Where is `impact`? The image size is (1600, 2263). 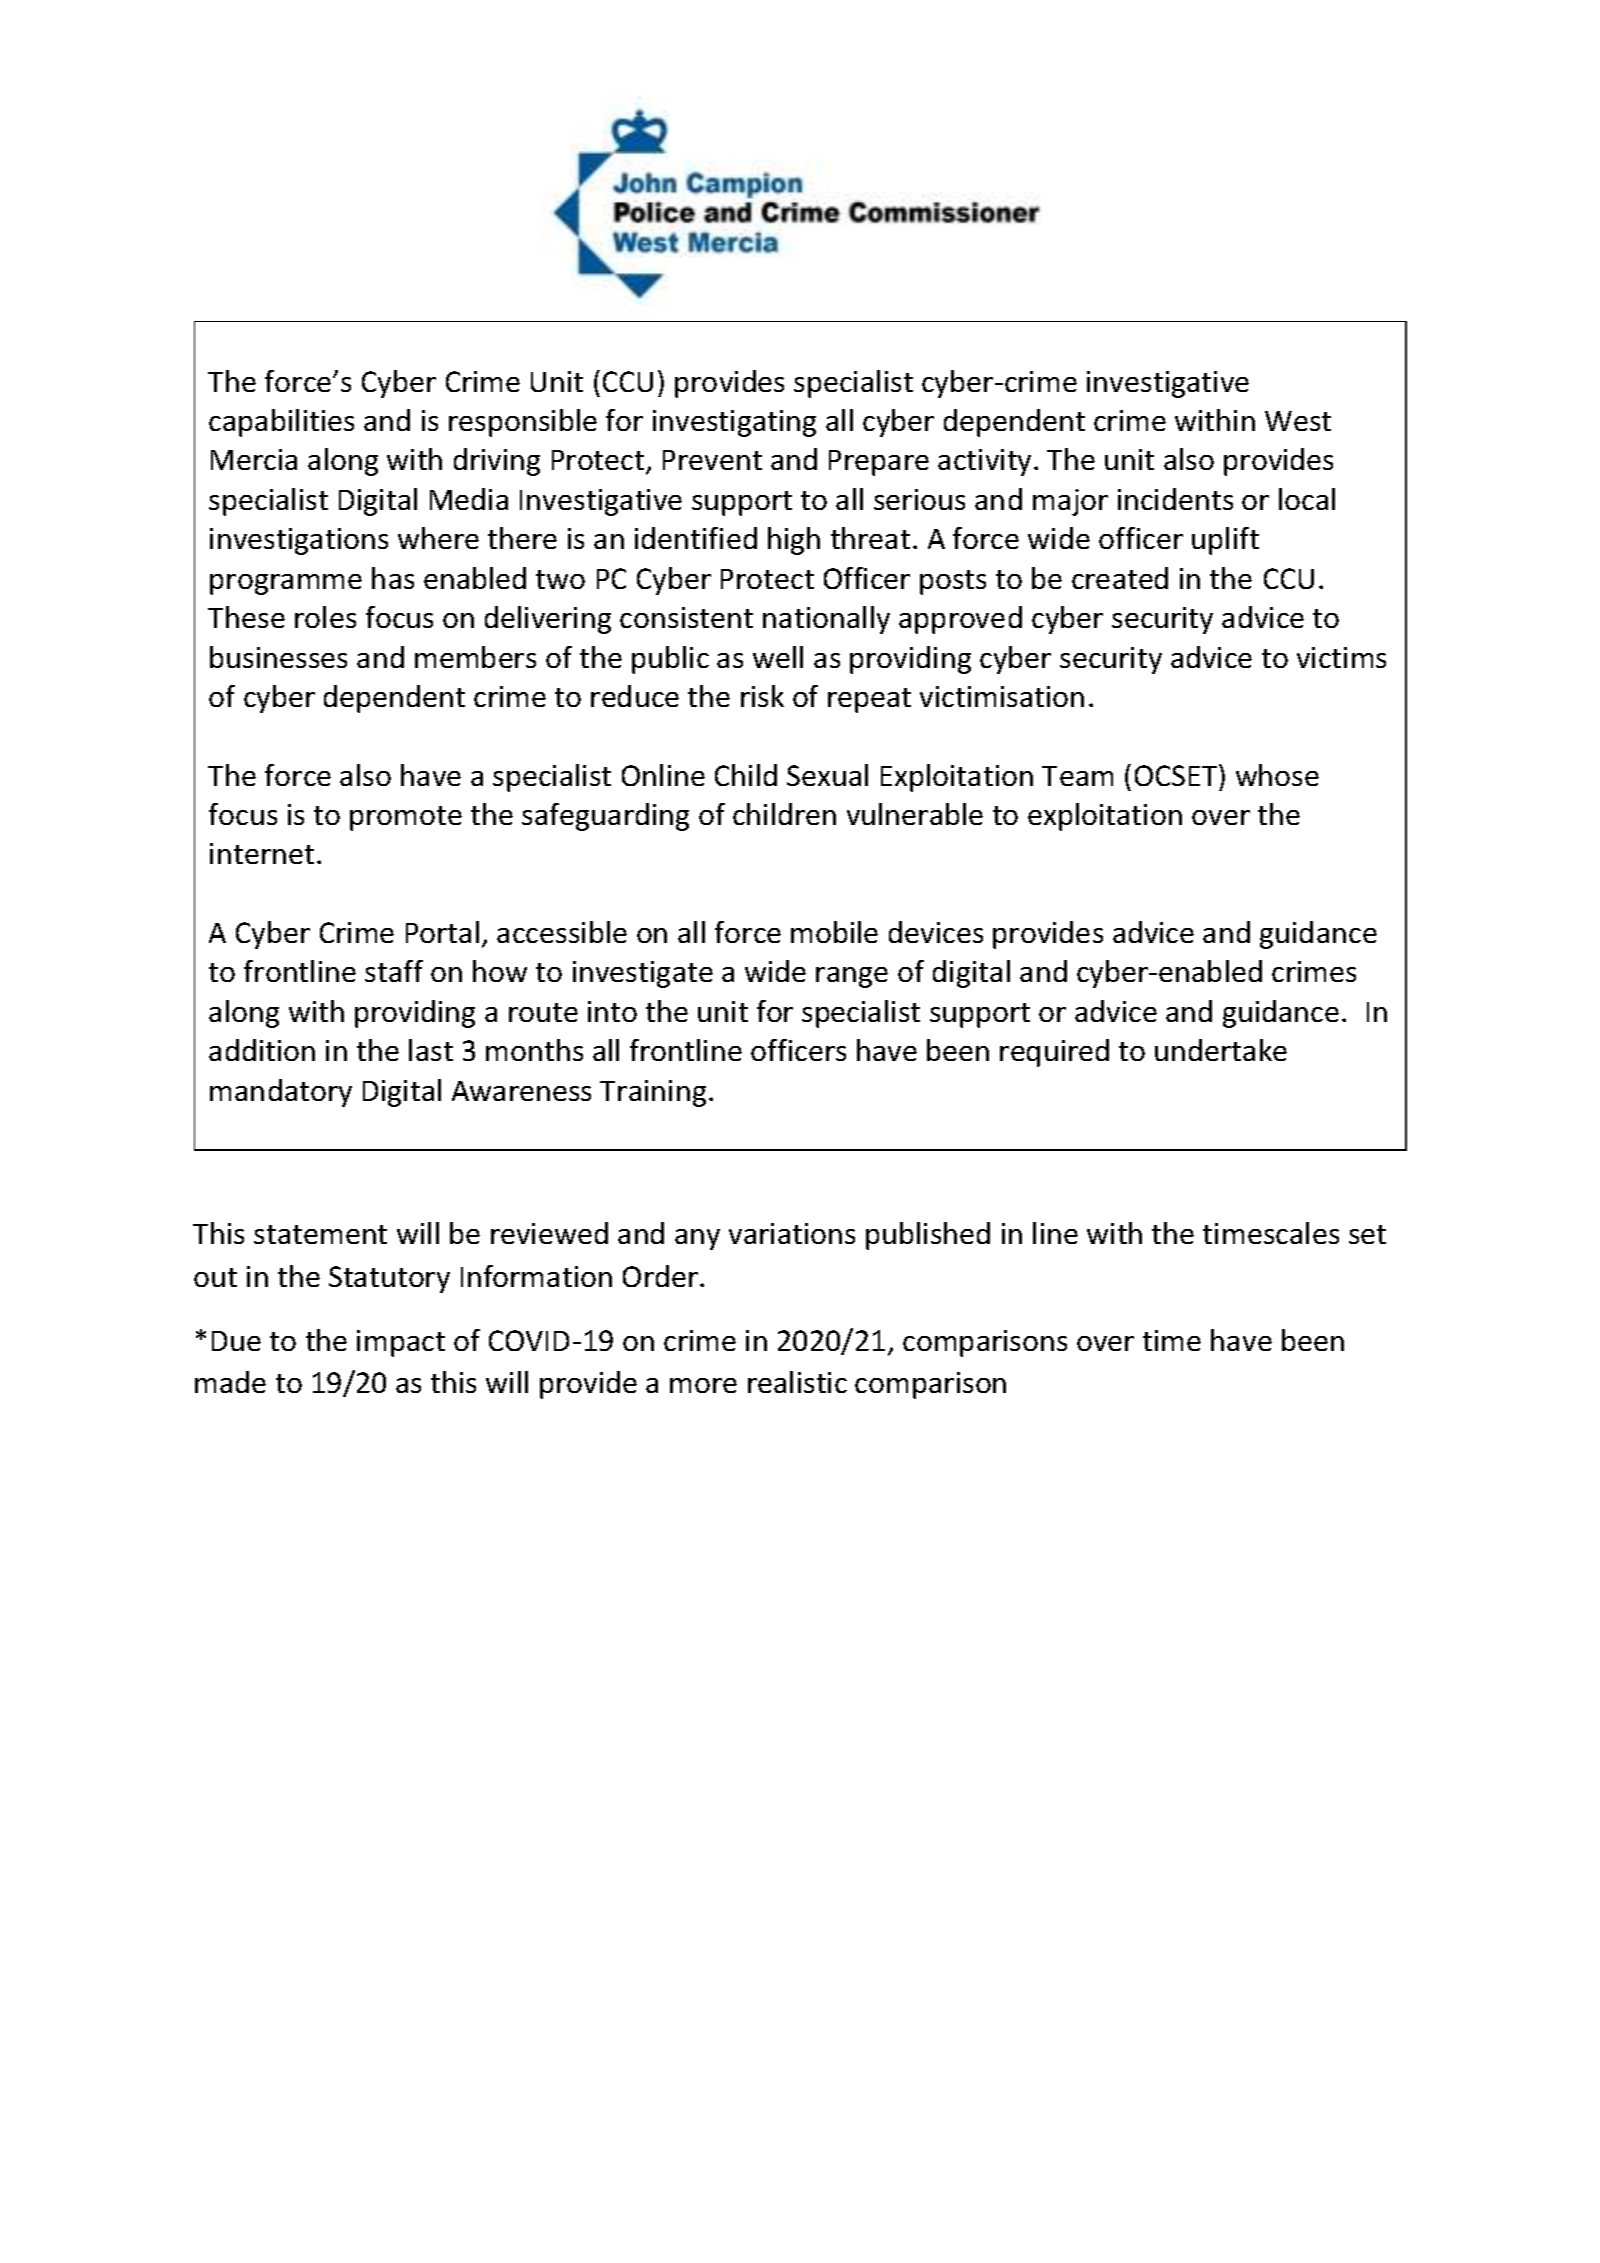
impact is located at coordinates (401, 1343).
